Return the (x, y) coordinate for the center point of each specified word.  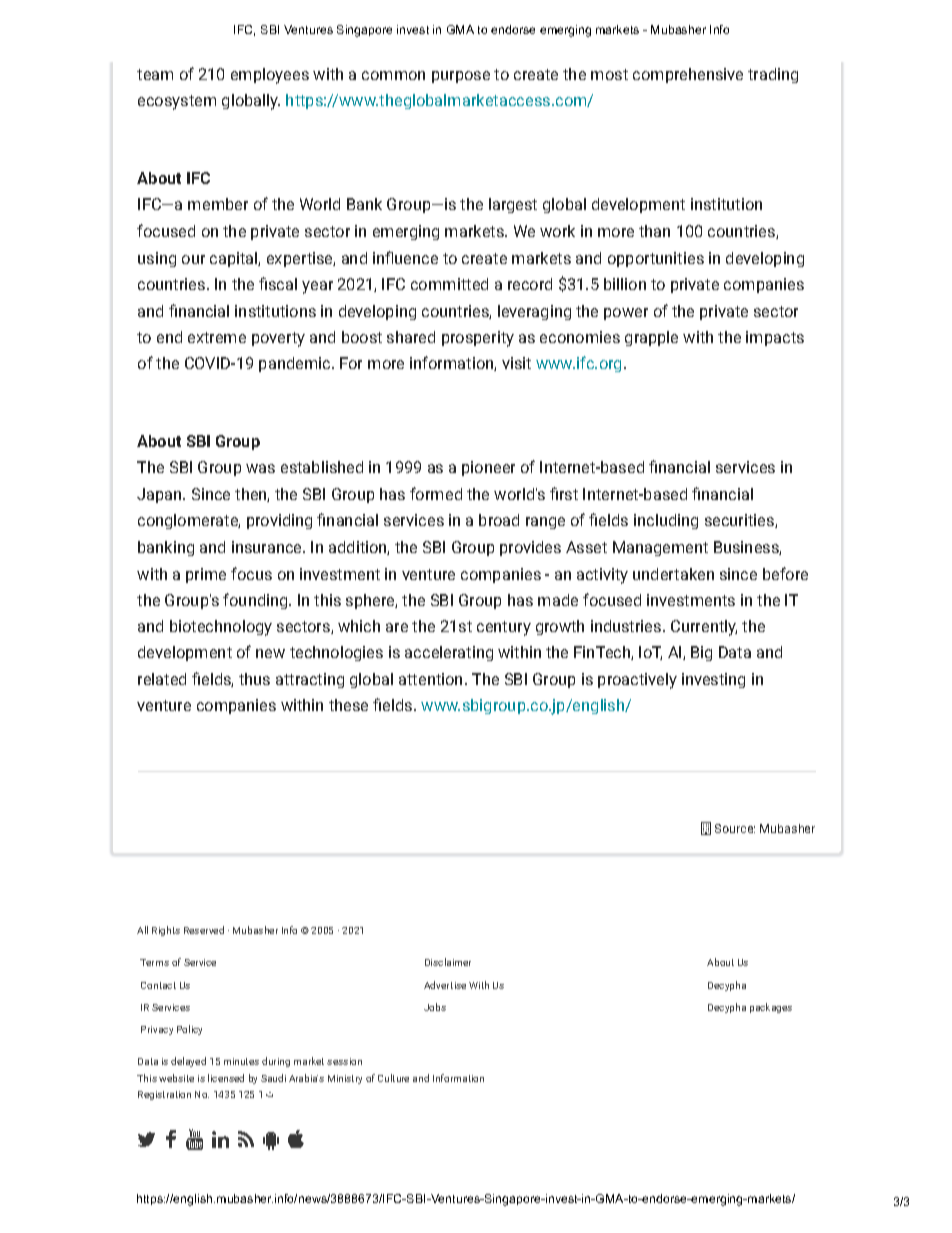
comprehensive (688, 75)
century (504, 628)
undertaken (673, 574)
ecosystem (177, 102)
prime (206, 575)
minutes (241, 1061)
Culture (393, 1078)
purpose (461, 77)
